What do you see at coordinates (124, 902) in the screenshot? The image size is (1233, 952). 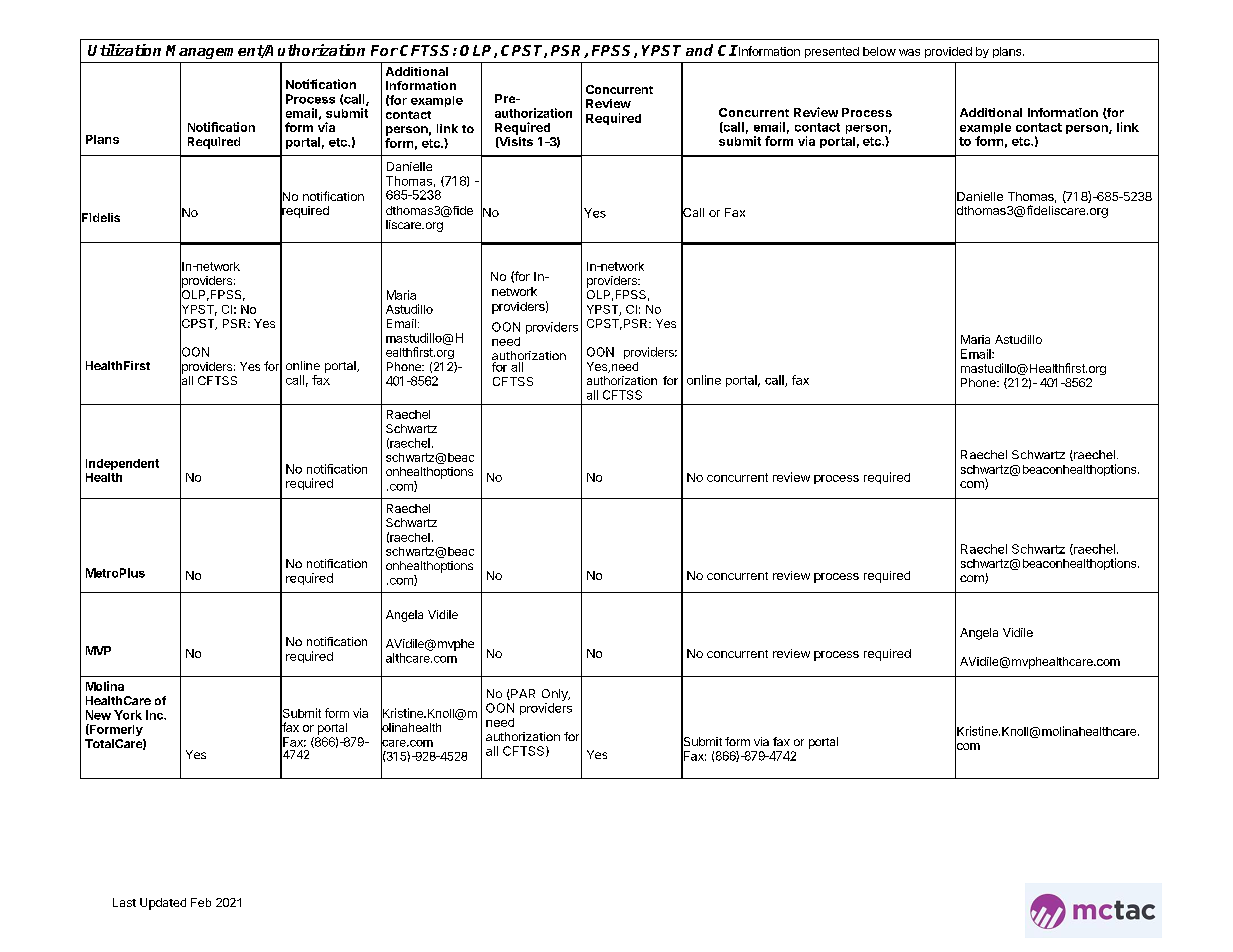 I see `Last` at bounding box center [124, 902].
